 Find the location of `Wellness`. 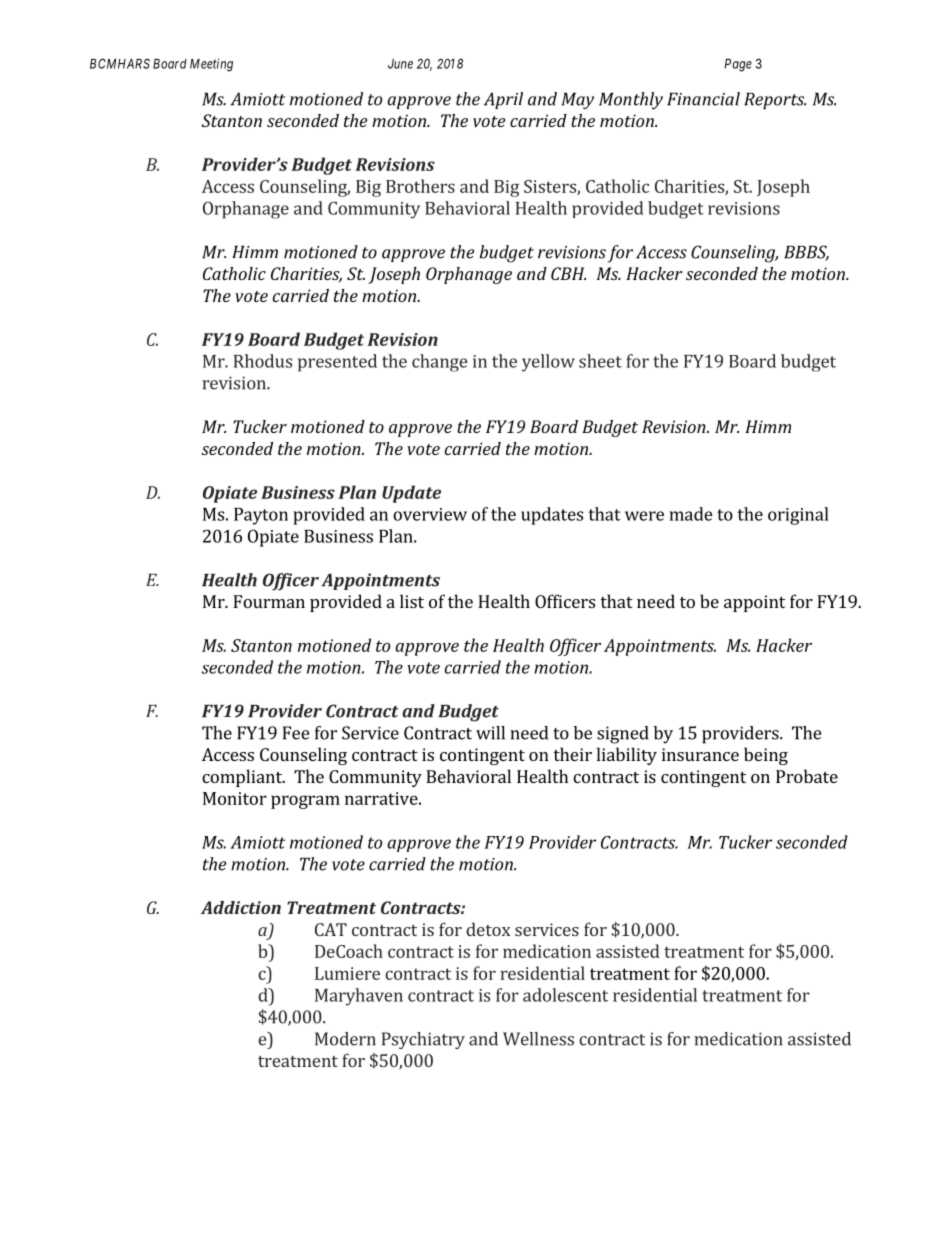

Wellness is located at coordinates (538, 1039).
